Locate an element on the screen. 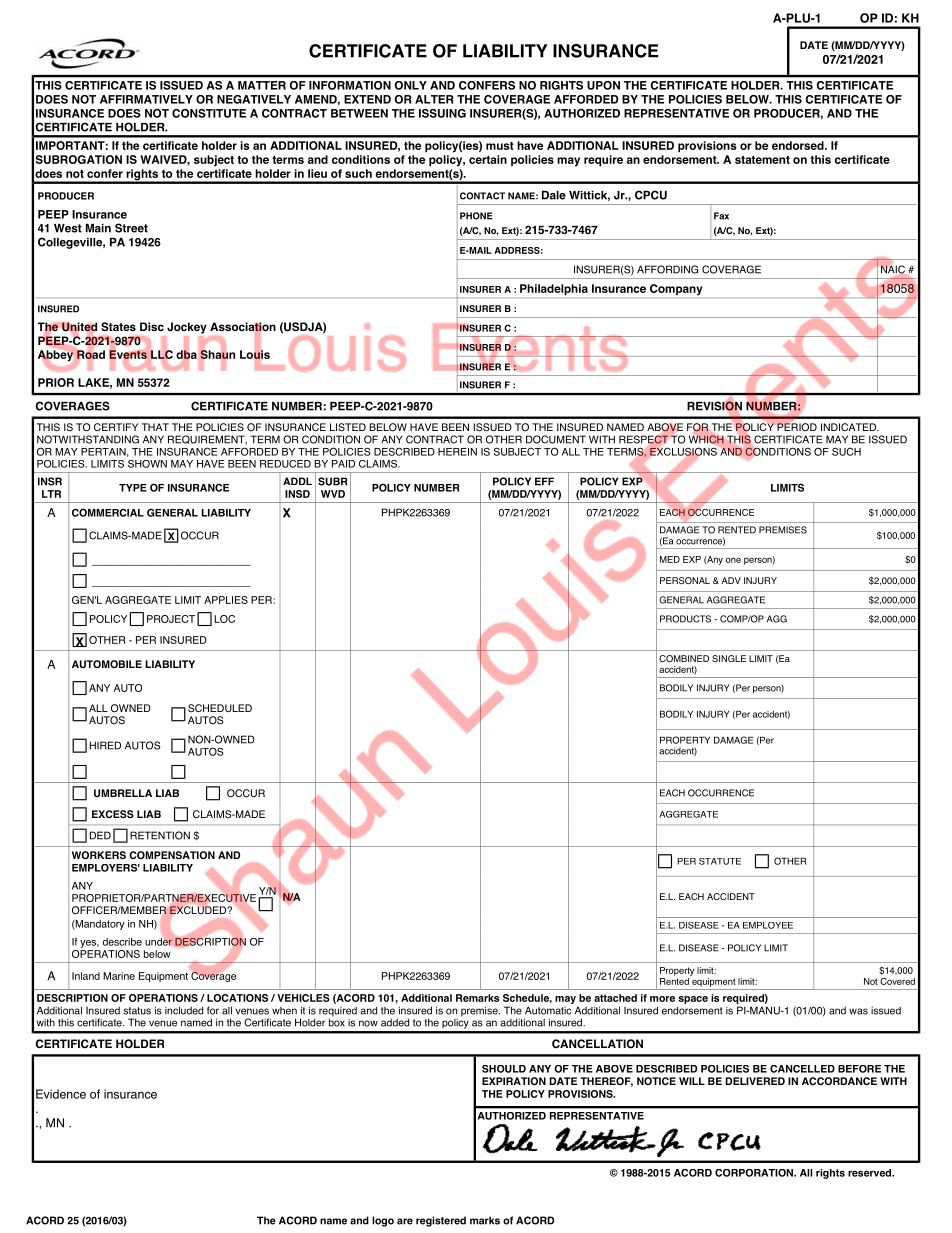  HEREIN is located at coordinates (457, 452).
